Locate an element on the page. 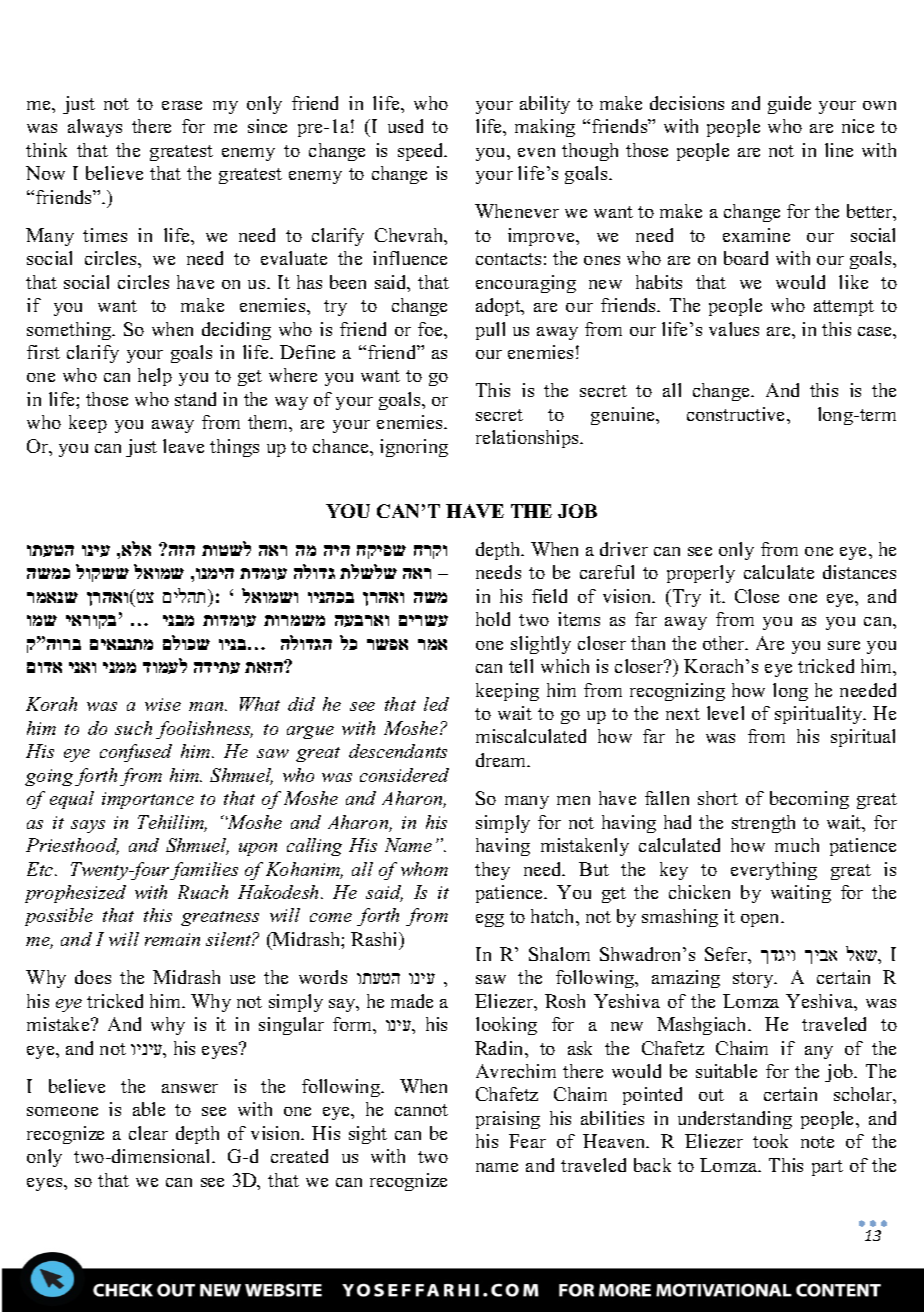  always is located at coordinates (95, 128).
